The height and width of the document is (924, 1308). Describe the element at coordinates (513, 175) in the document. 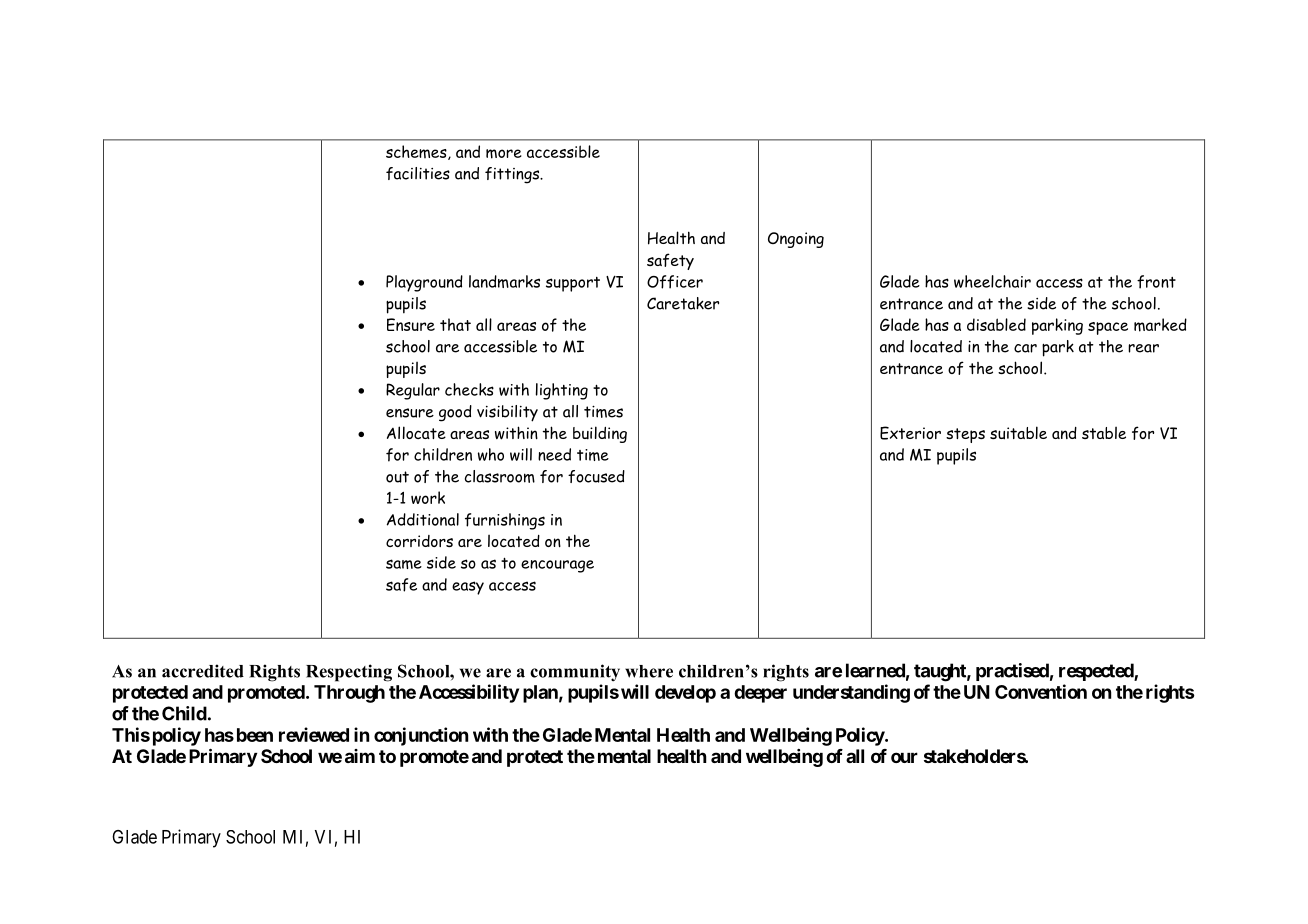

I see `fittings` at that location.
